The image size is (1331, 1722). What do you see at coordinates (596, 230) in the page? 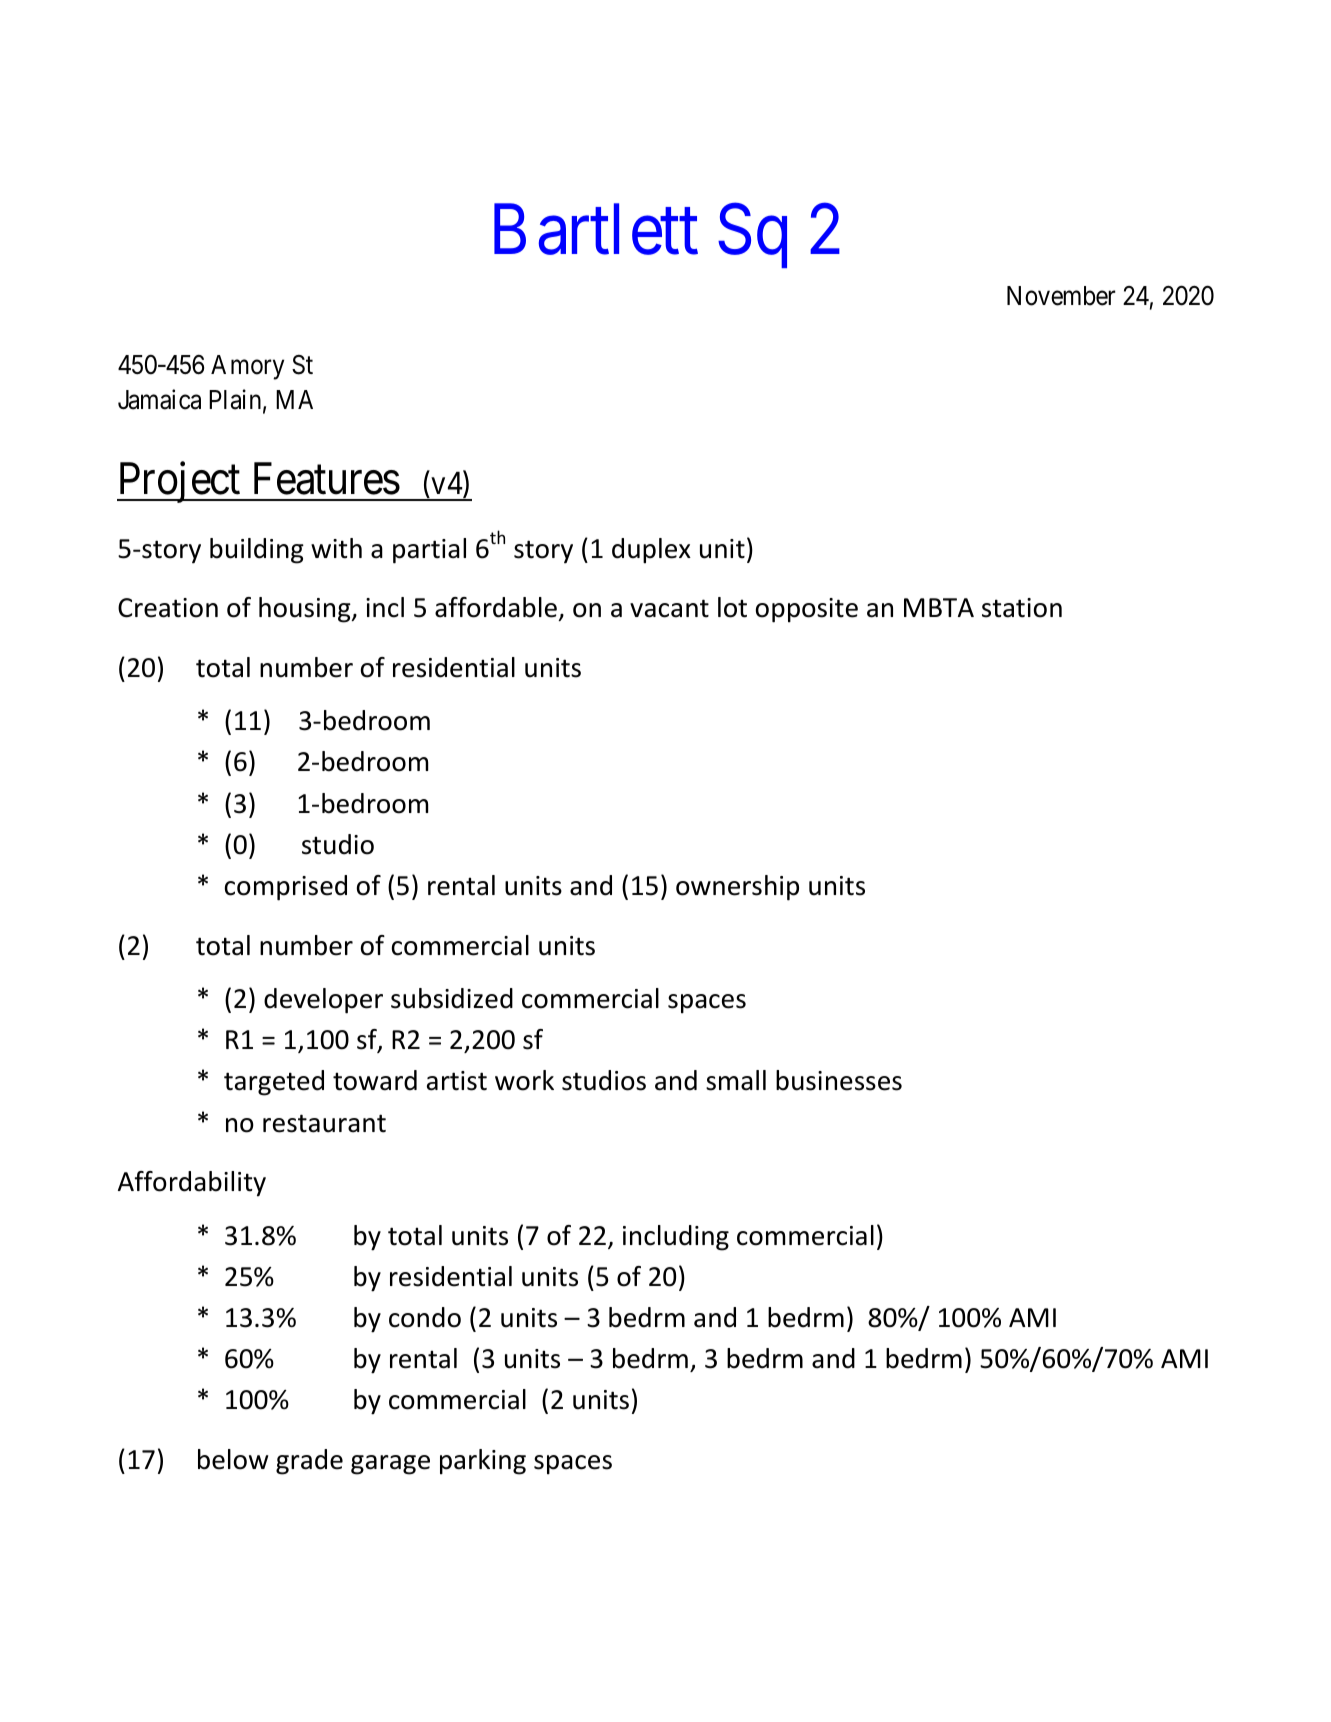
I see `Bartlett` at bounding box center [596, 230].
